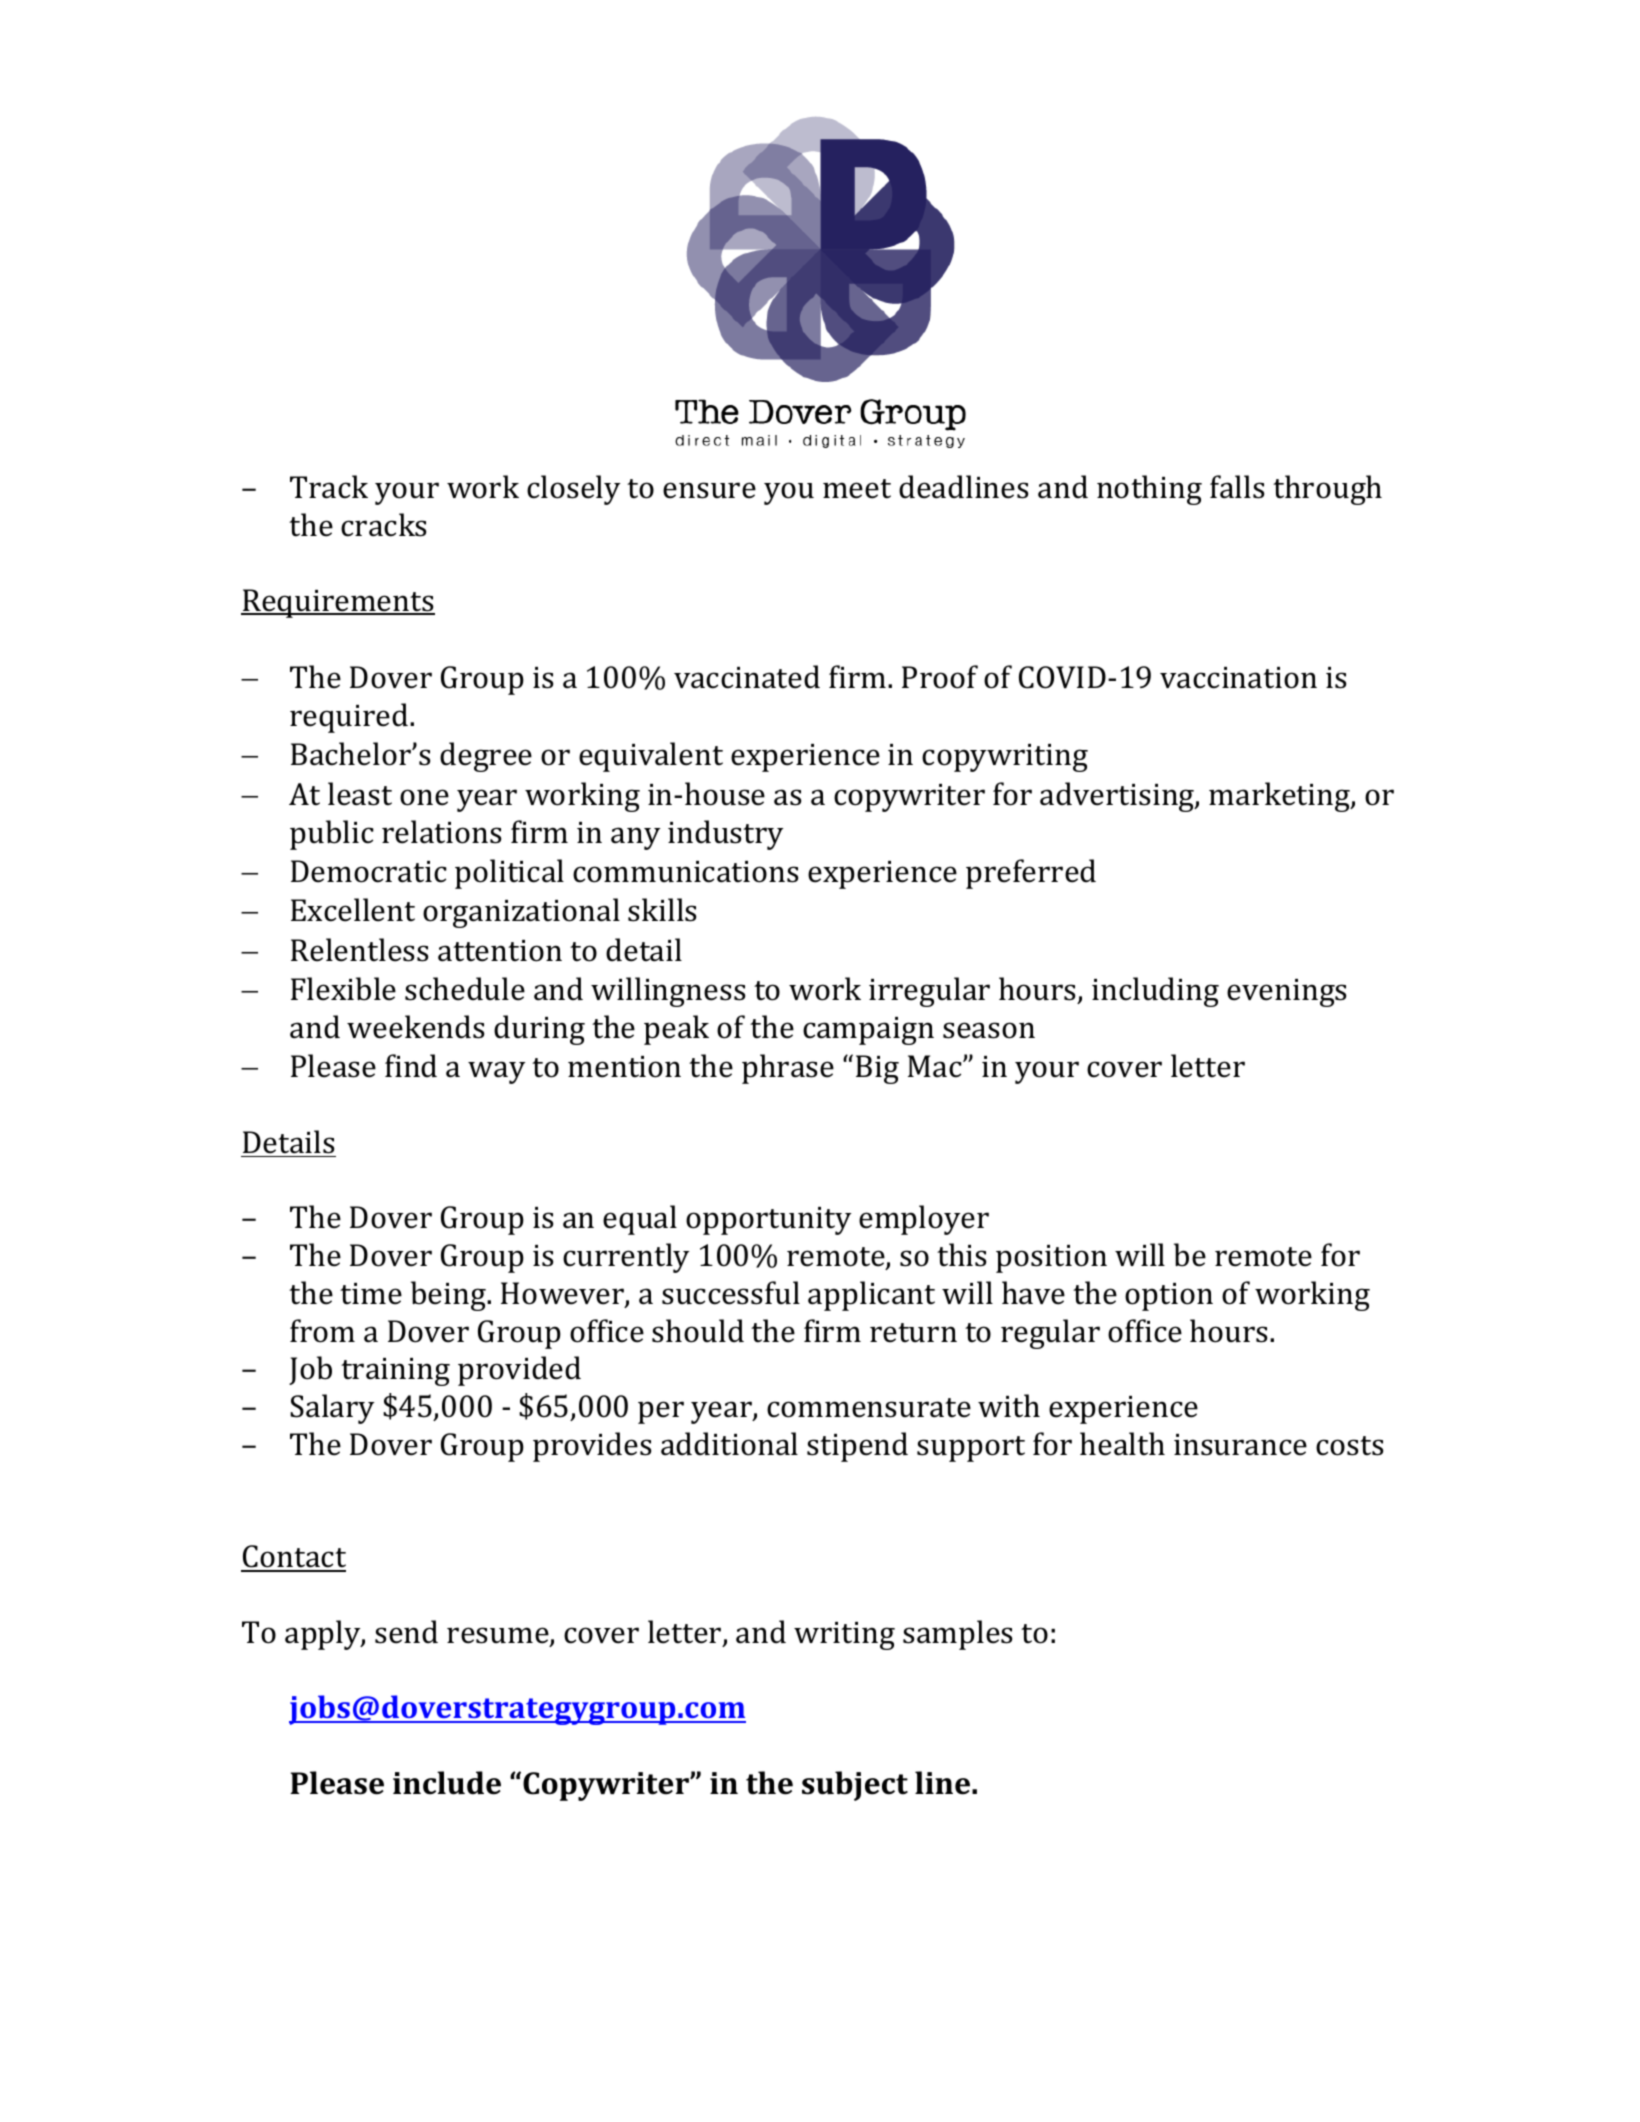  I want to click on weekends, so click(415, 1027).
